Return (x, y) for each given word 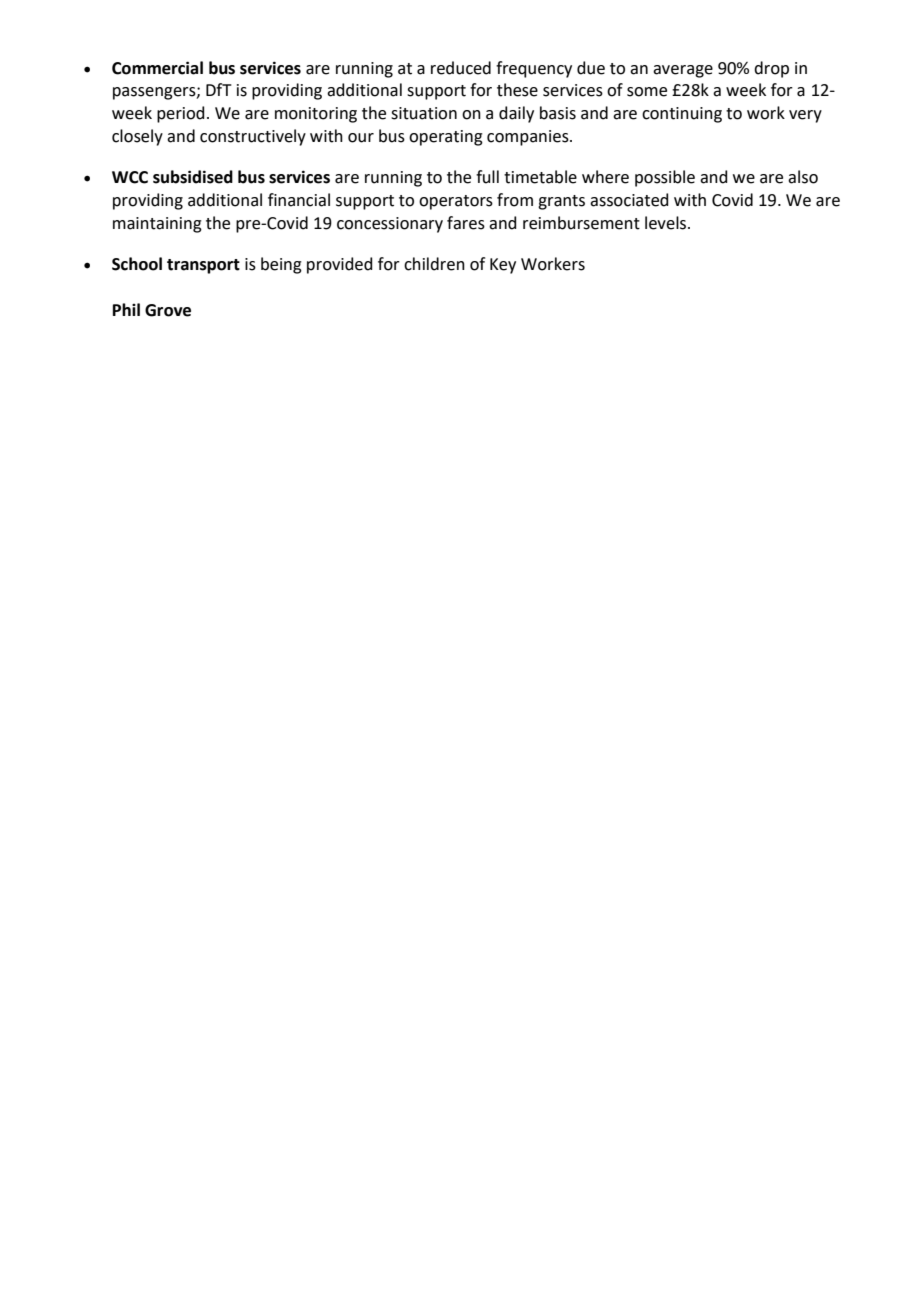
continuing (682, 115)
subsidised (193, 177)
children (434, 264)
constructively (253, 137)
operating (446, 138)
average (683, 71)
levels (665, 223)
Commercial (157, 68)
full (487, 177)
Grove (168, 310)
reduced (461, 68)
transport (203, 266)
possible (665, 178)
